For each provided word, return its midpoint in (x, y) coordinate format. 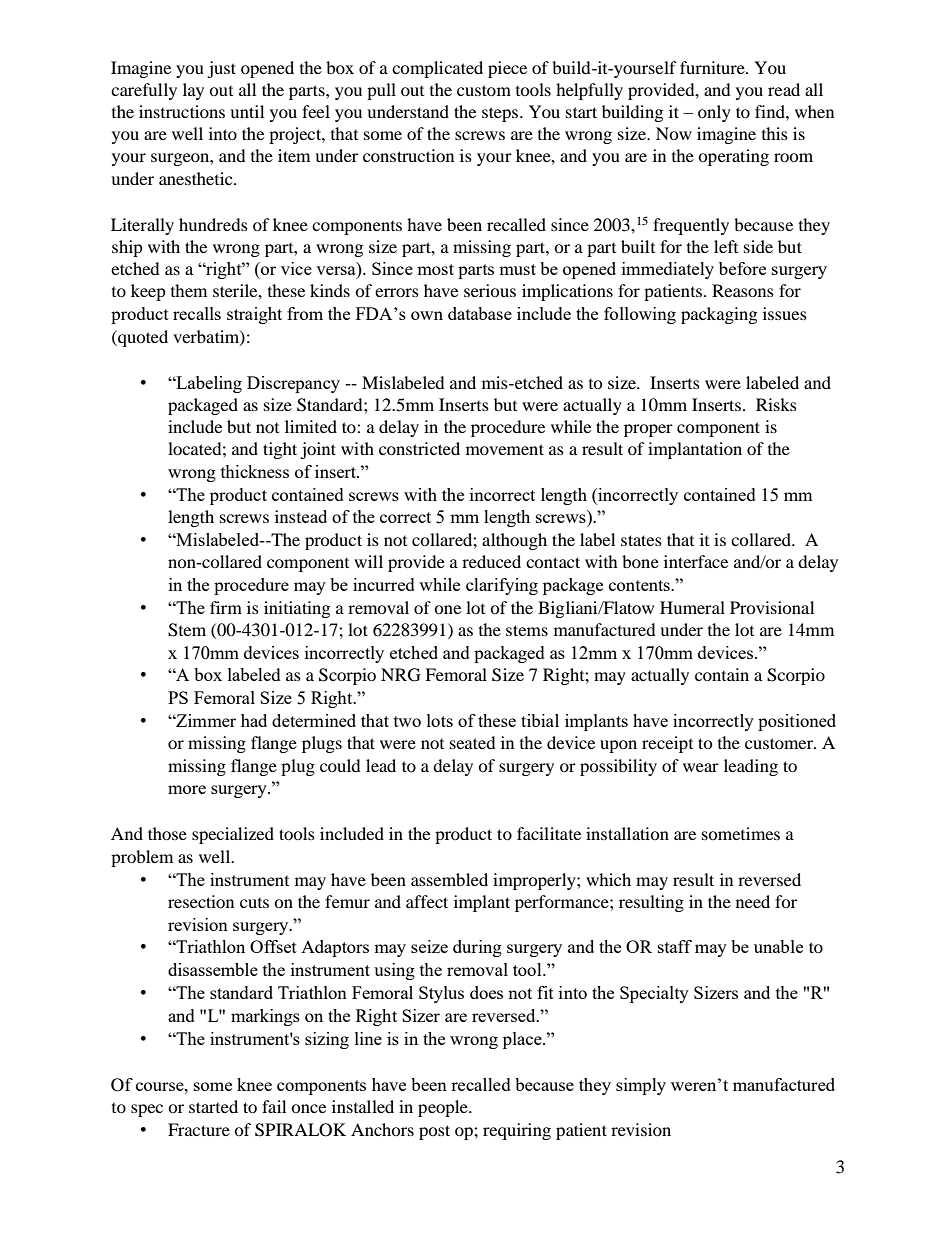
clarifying (502, 586)
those (167, 833)
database (480, 313)
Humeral (692, 607)
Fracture (199, 1129)
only (714, 113)
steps (501, 114)
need (753, 901)
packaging (719, 315)
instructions (182, 111)
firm (226, 607)
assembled (449, 879)
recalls (197, 313)
